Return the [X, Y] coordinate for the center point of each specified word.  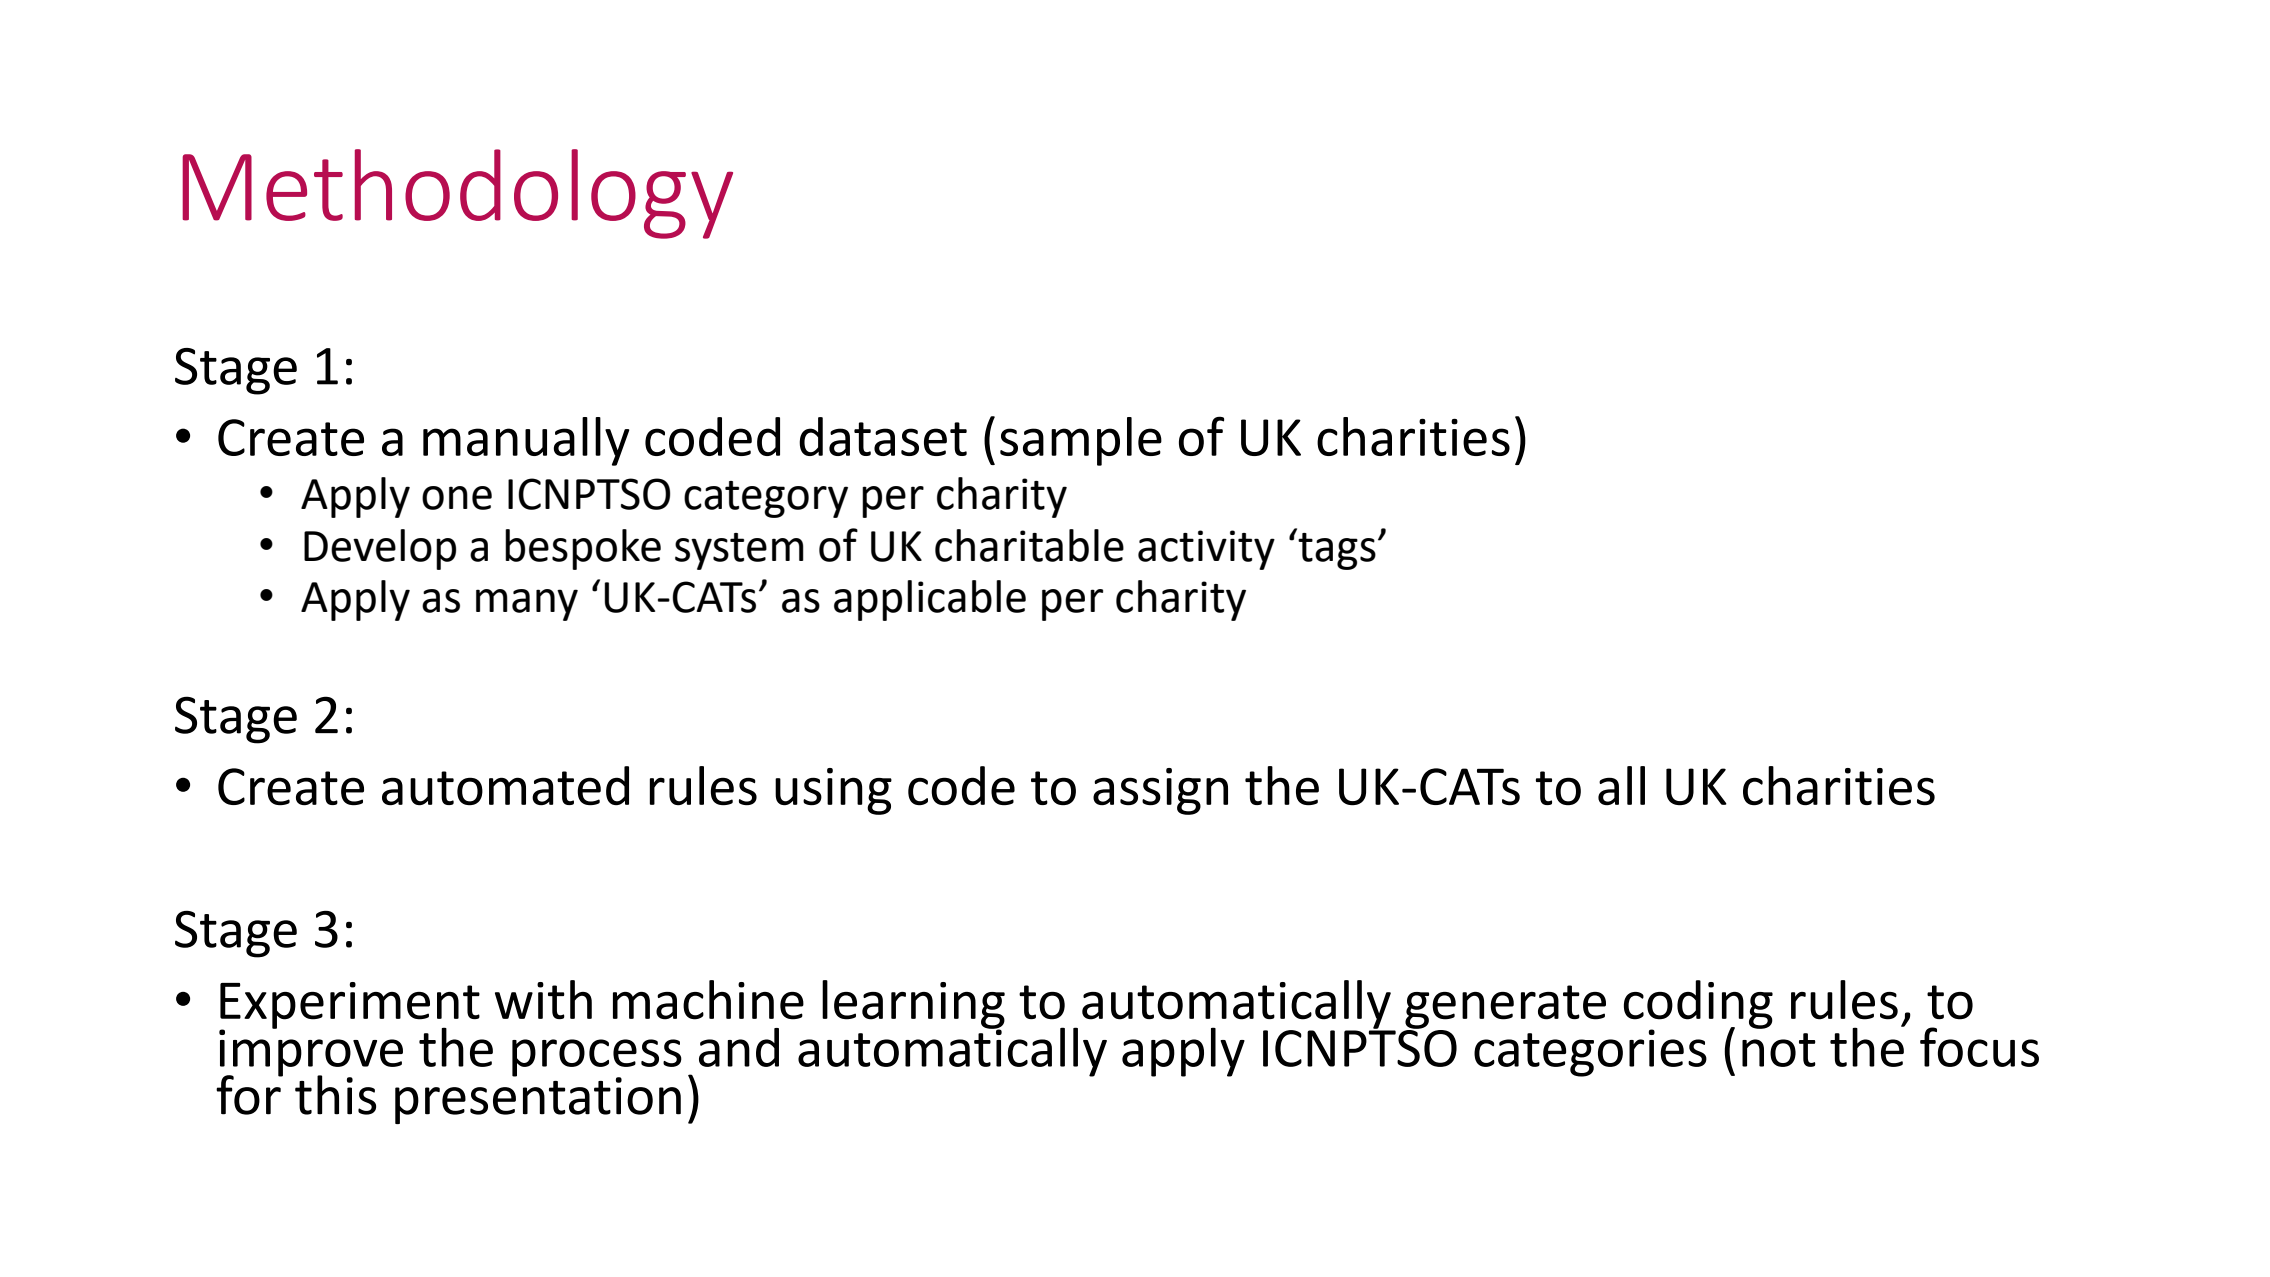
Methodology [457, 194]
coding [1698, 1005]
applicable [930, 600]
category [766, 499]
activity [1206, 550]
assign [1160, 791]
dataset [883, 436]
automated [505, 786]
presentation [538, 1099]
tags [1337, 551]
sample [1081, 441]
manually [526, 441]
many [527, 605]
